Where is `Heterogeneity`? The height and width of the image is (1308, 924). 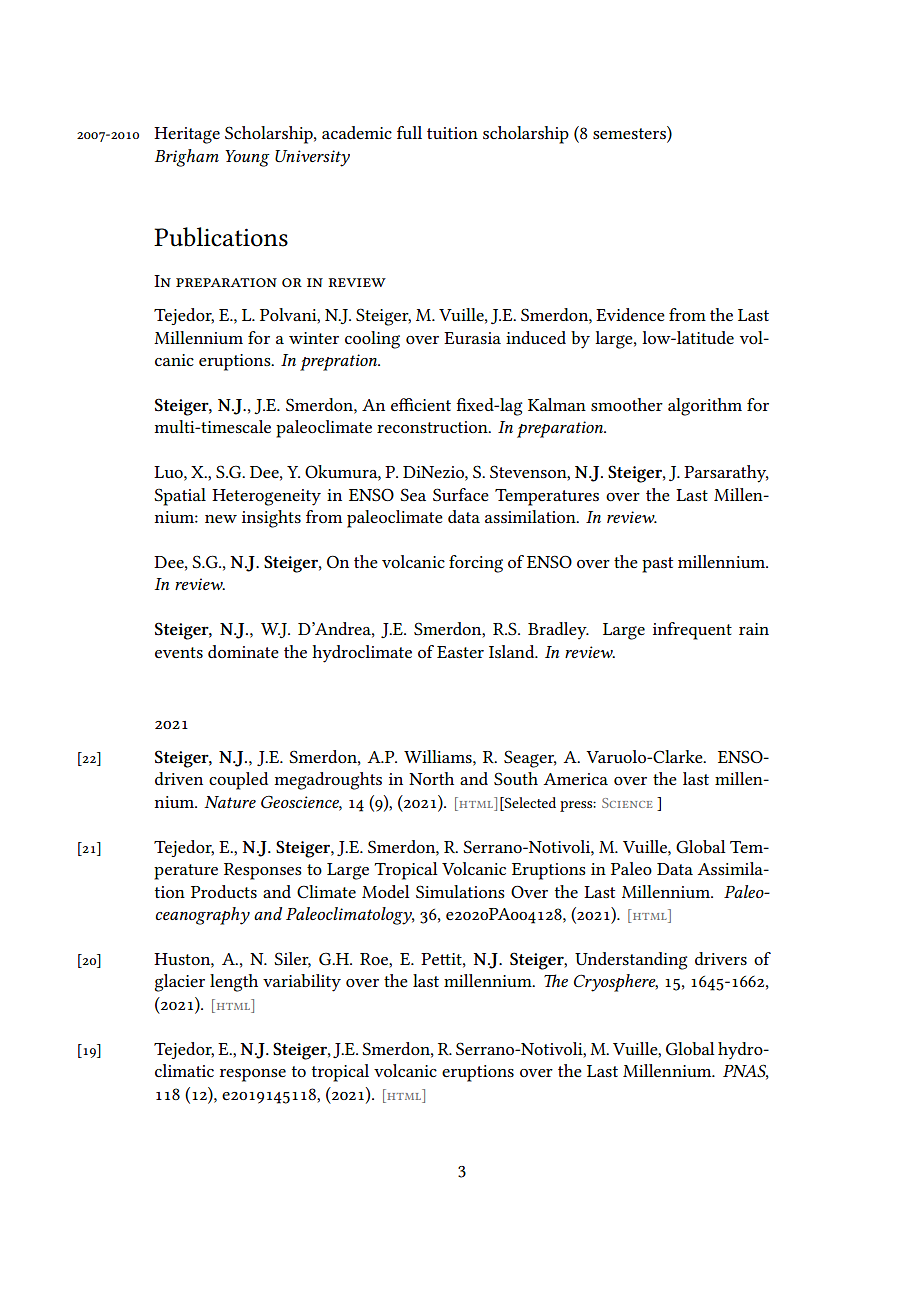 Heterogeneity is located at coordinates (266, 497).
